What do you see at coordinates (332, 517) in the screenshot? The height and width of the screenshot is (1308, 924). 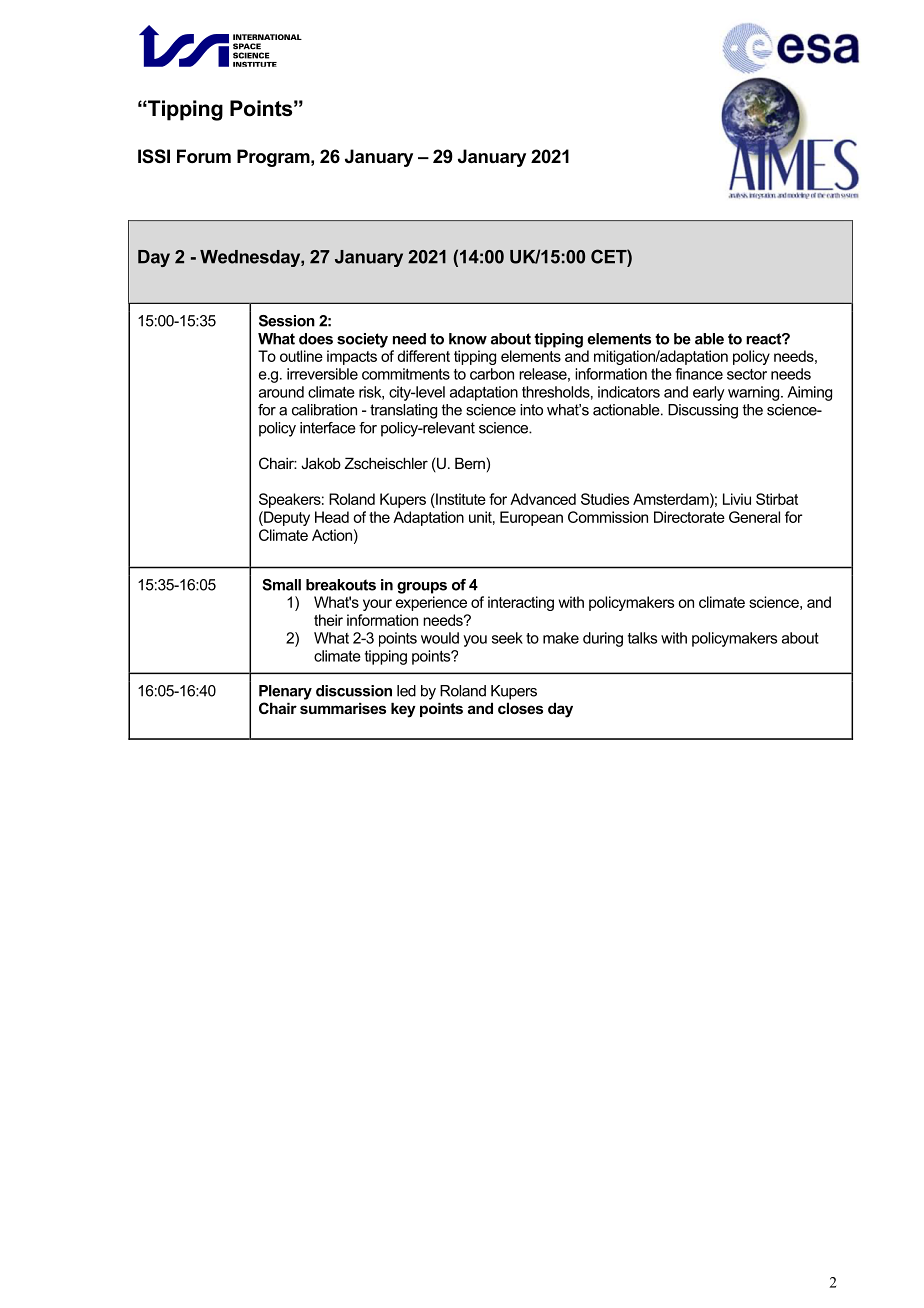 I see `Head` at bounding box center [332, 517].
